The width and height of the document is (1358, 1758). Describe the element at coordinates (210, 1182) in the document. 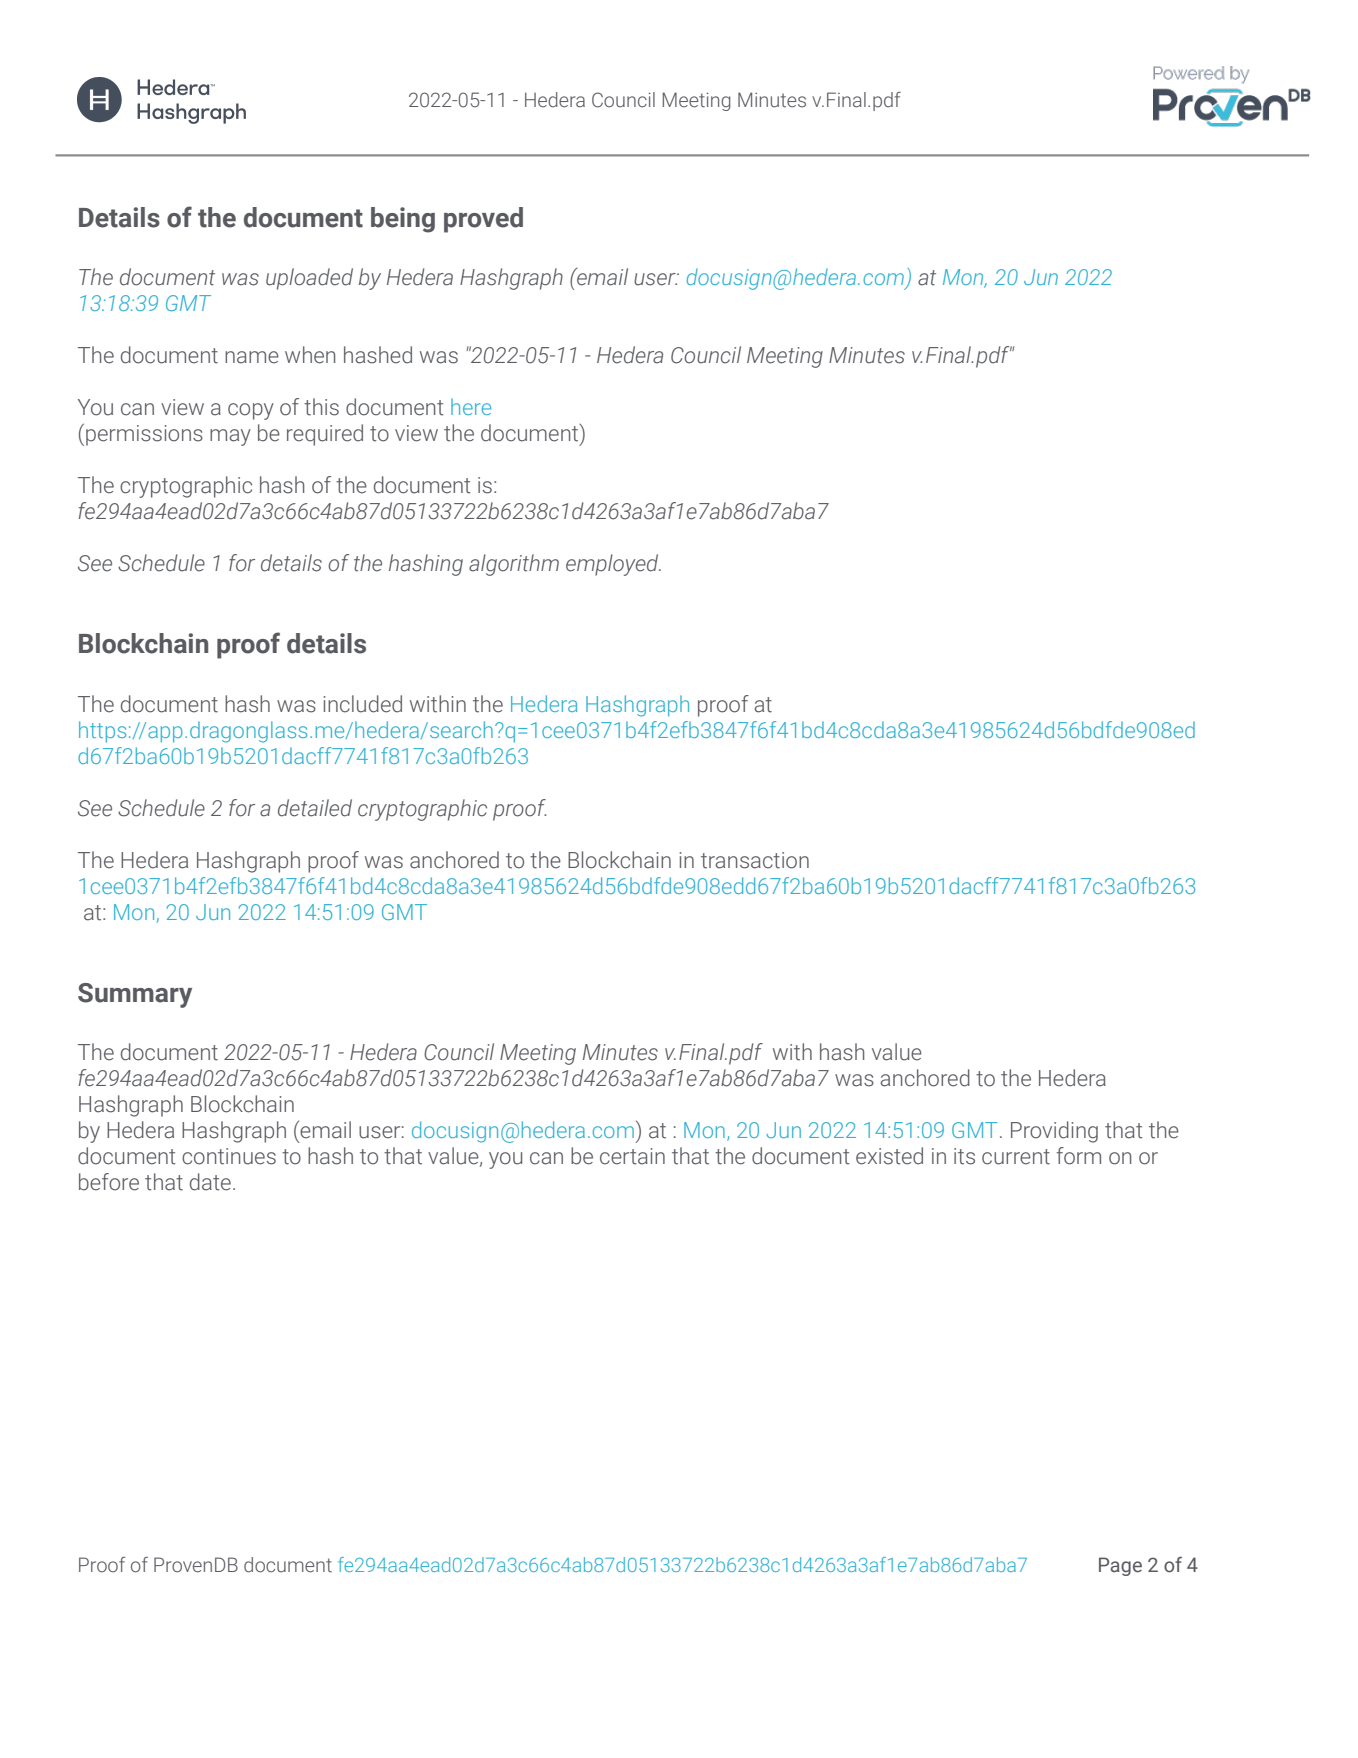

I see `date` at that location.
